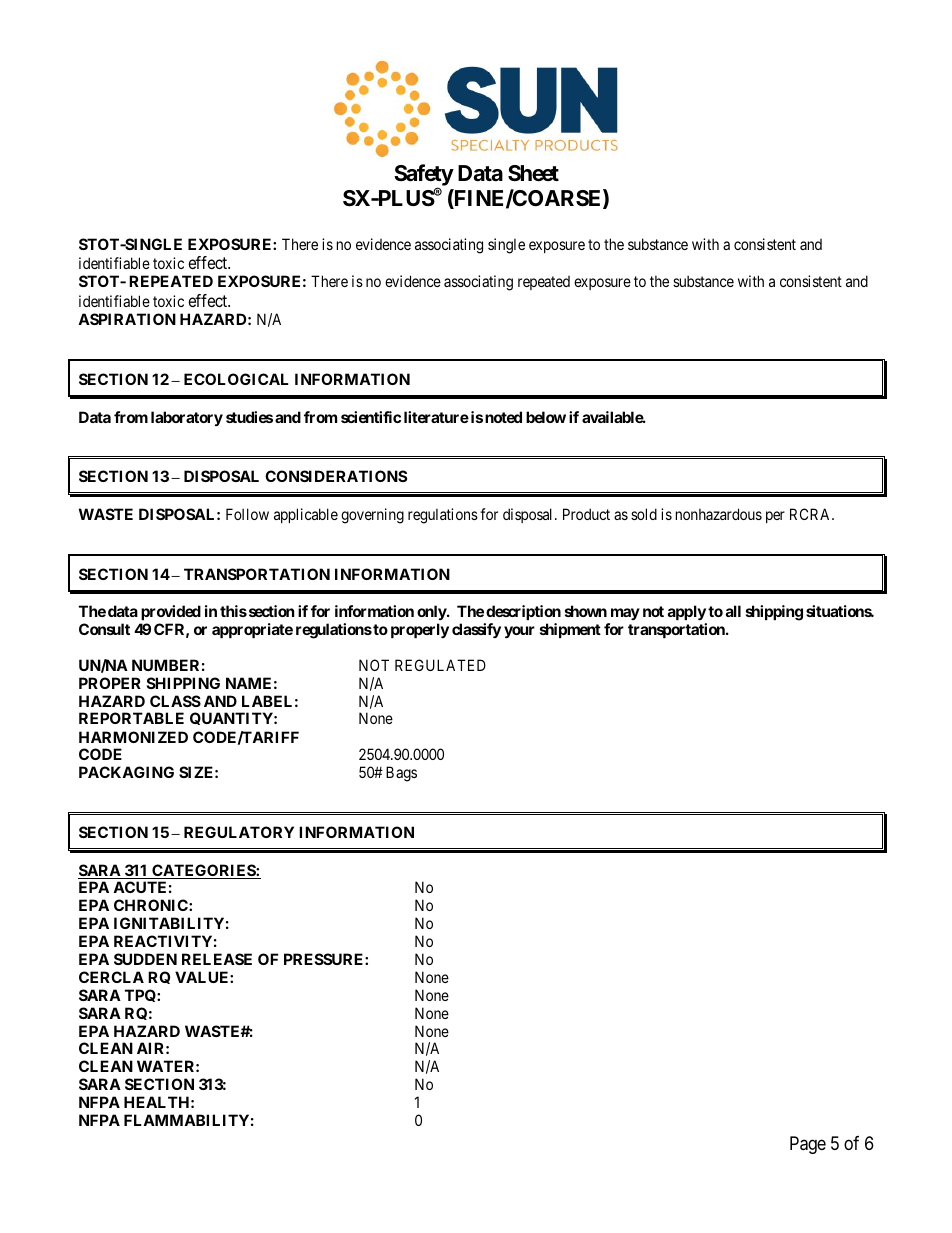 This screenshot has height=1233, width=952. I want to click on Bags, so click(401, 774).
